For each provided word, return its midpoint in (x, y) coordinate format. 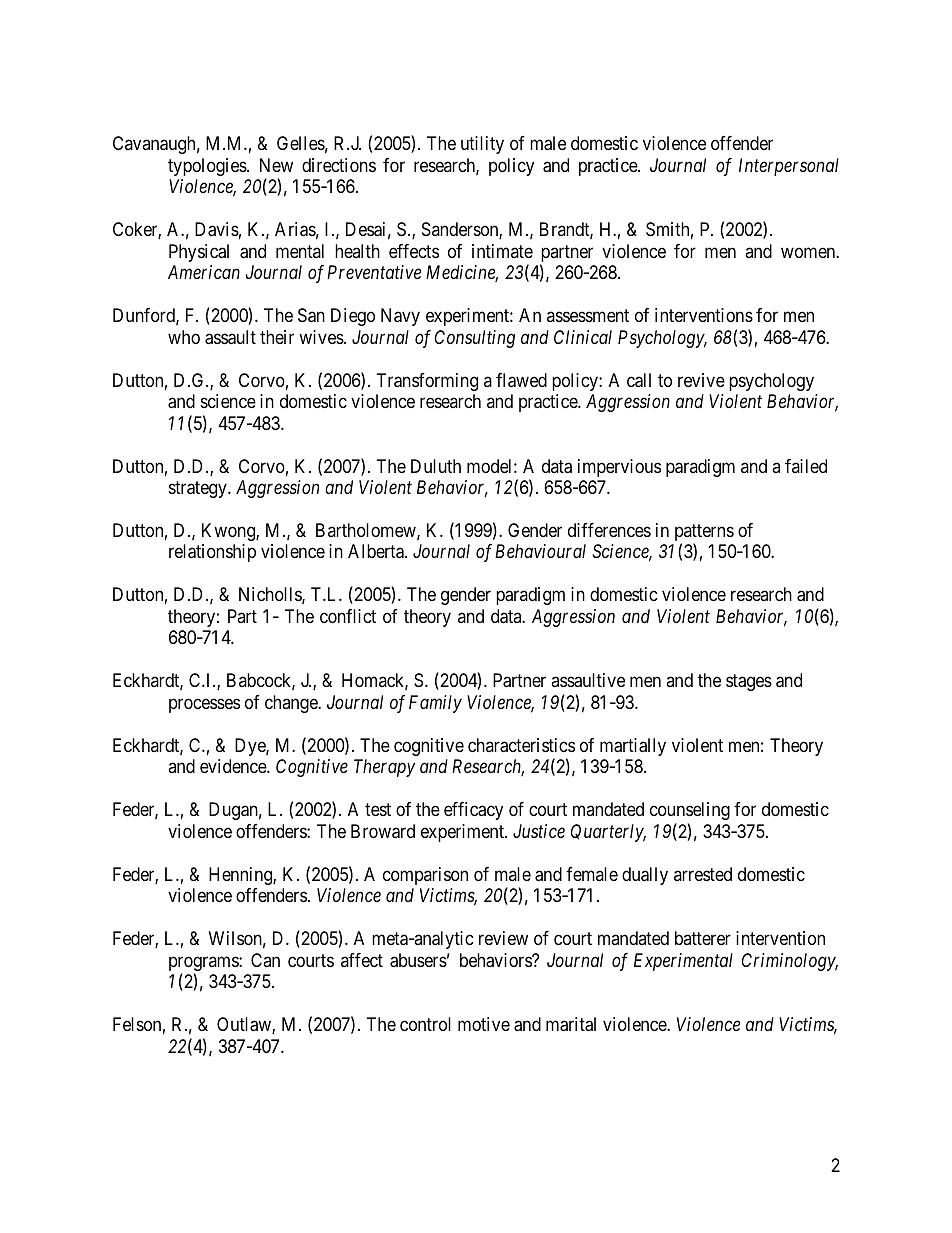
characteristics (521, 745)
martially (633, 747)
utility (482, 145)
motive (484, 1024)
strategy (199, 489)
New (276, 165)
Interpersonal (789, 167)
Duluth (436, 466)
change (292, 704)
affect (362, 960)
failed (806, 466)
